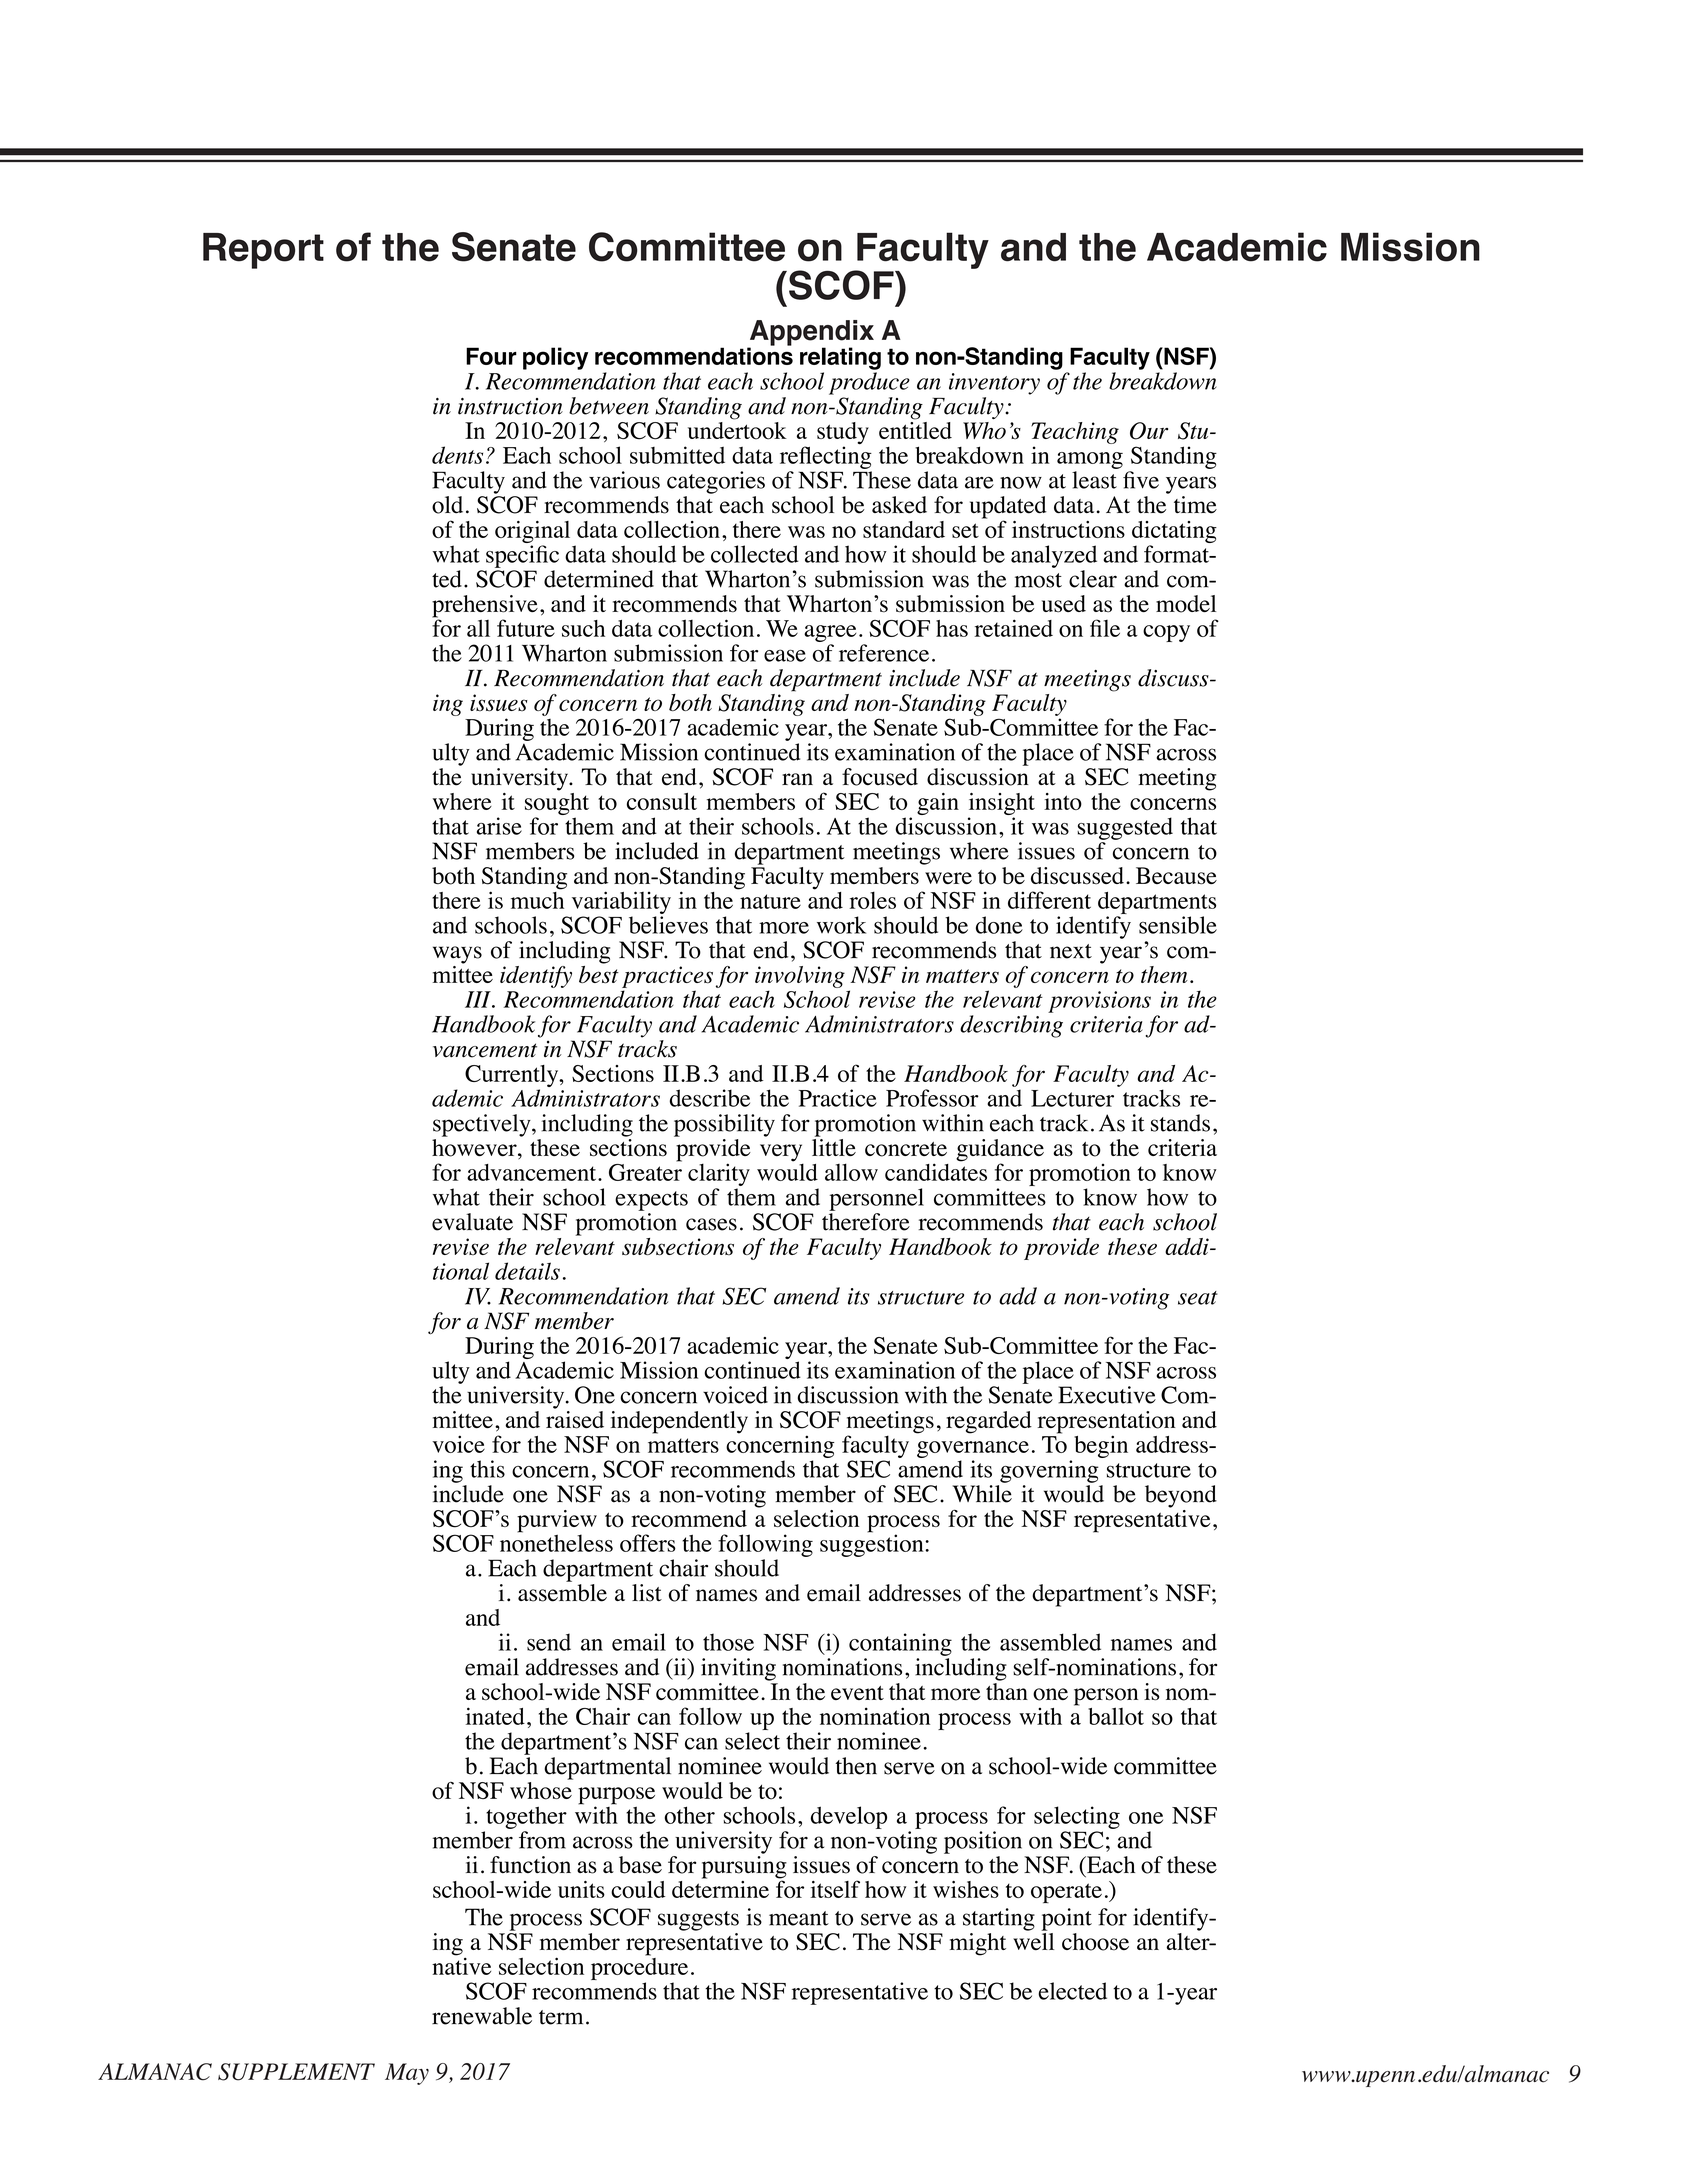  Describe the element at coordinates (810, 334) in the screenshot. I see `Appendix` at that location.
